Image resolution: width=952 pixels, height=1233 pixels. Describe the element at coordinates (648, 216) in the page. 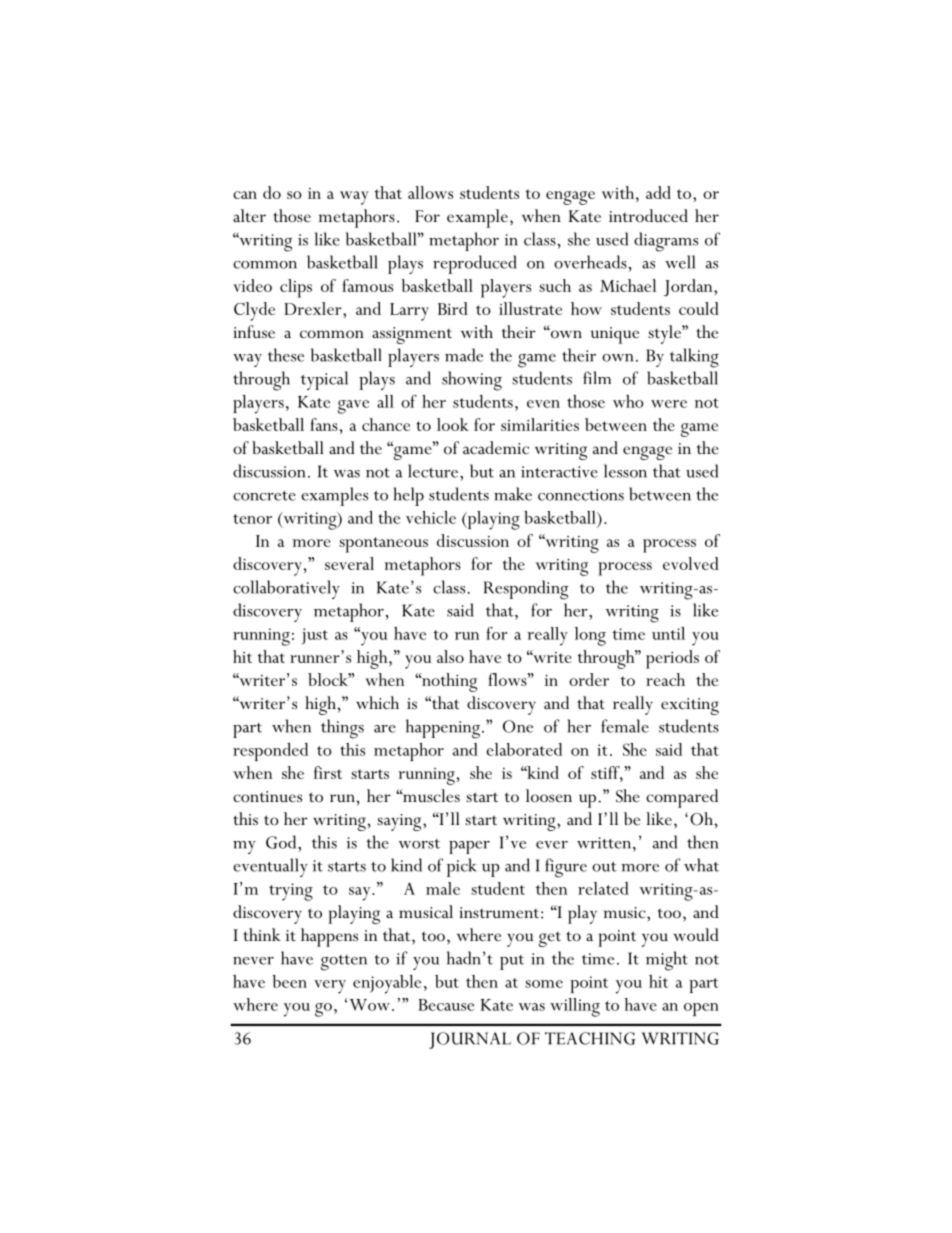

I see `introduced` at that location.
